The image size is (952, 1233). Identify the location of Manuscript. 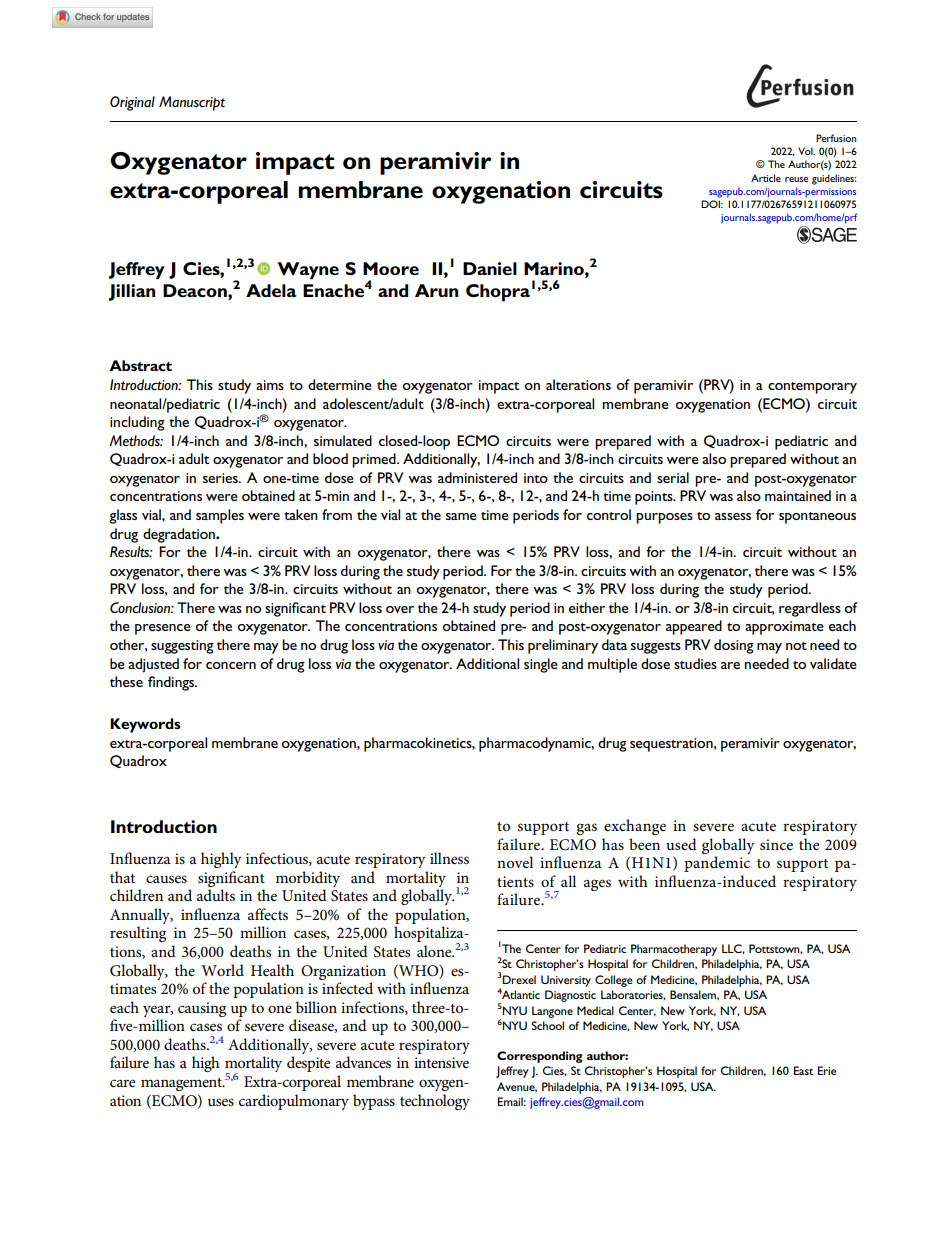
(192, 103).
